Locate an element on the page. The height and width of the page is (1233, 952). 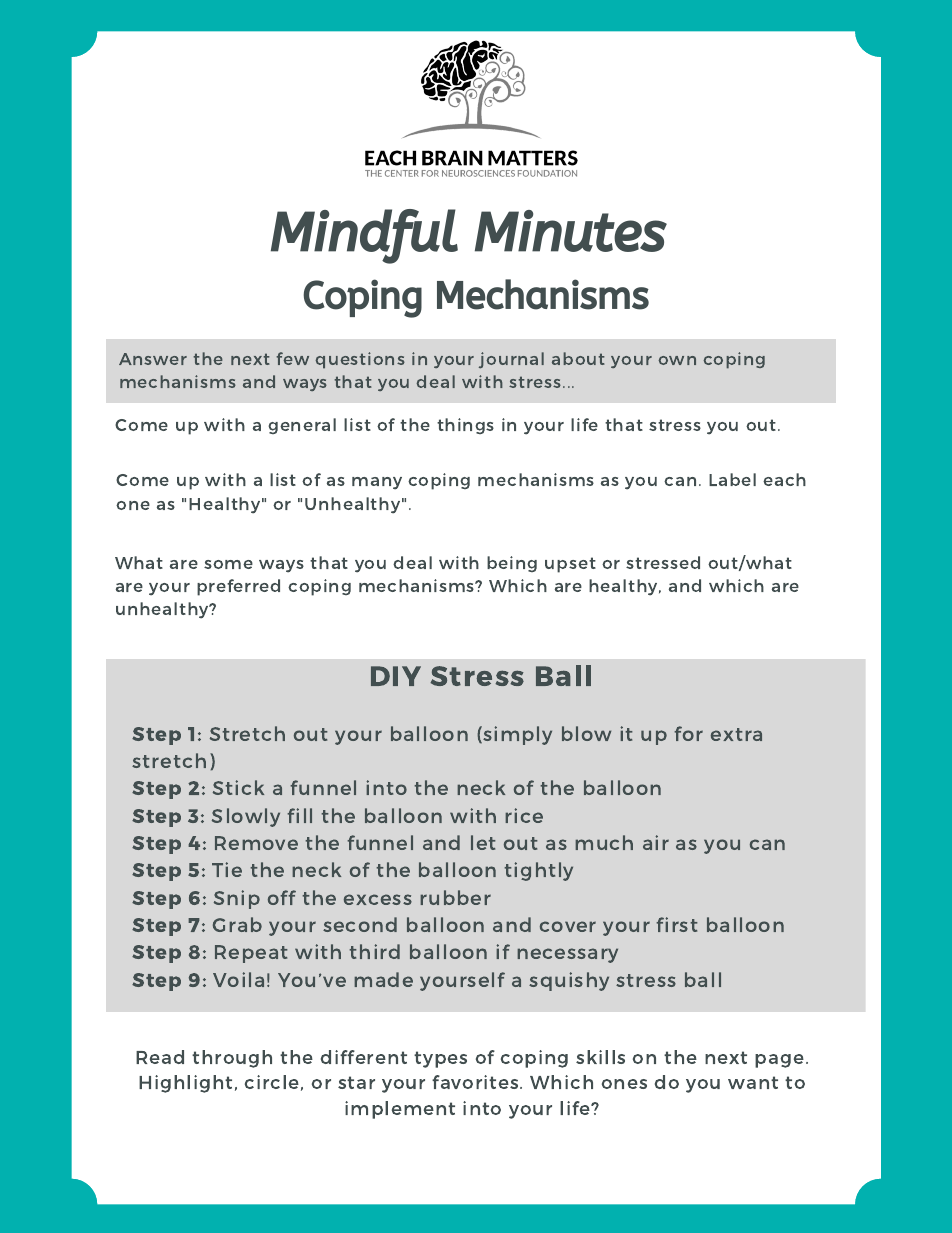
air is located at coordinates (656, 842).
